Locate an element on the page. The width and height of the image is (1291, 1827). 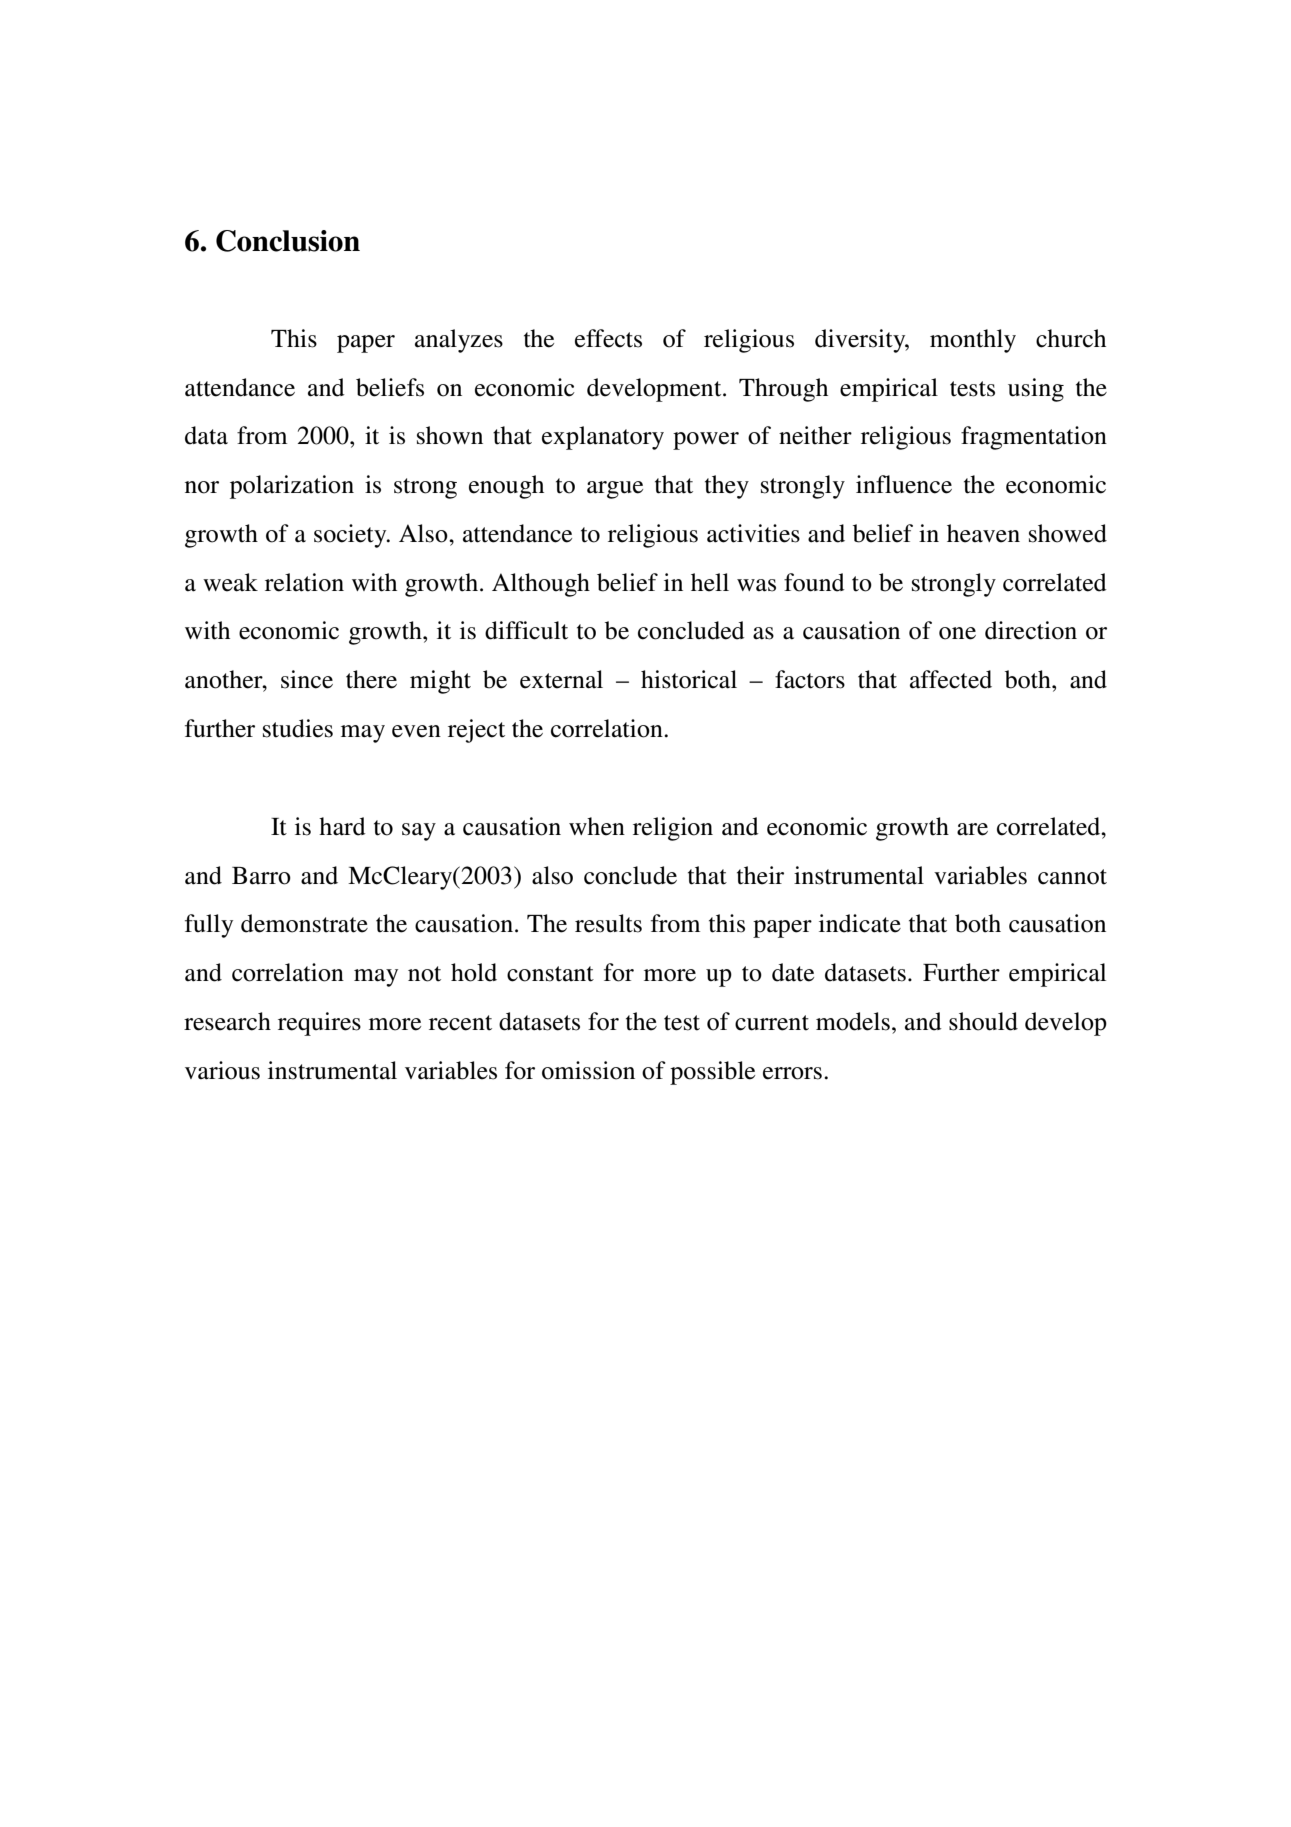
Conclusion is located at coordinates (288, 241).
